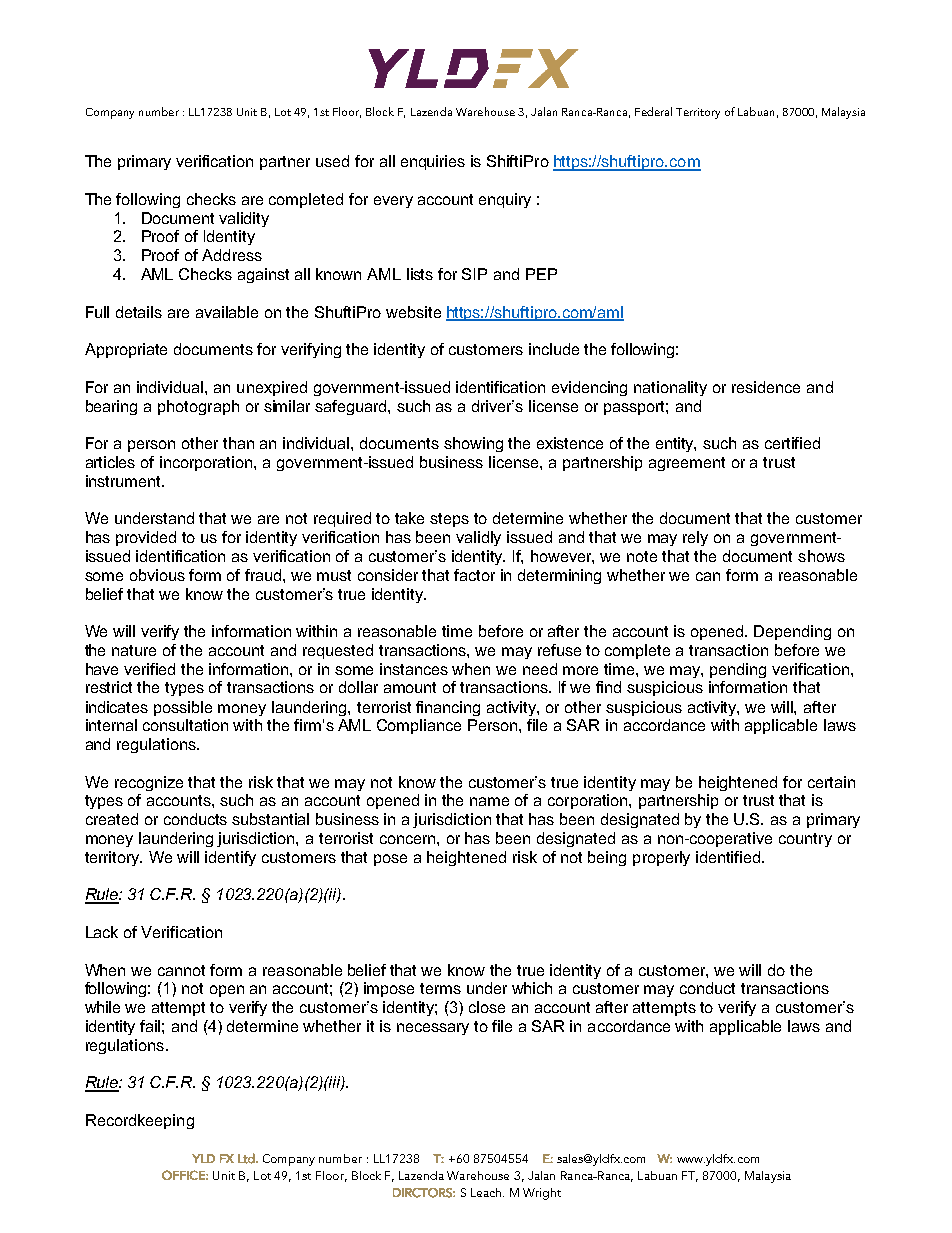 The height and width of the screenshot is (1233, 952). What do you see at coordinates (487, 1192) in the screenshot?
I see `Leach` at bounding box center [487, 1192].
